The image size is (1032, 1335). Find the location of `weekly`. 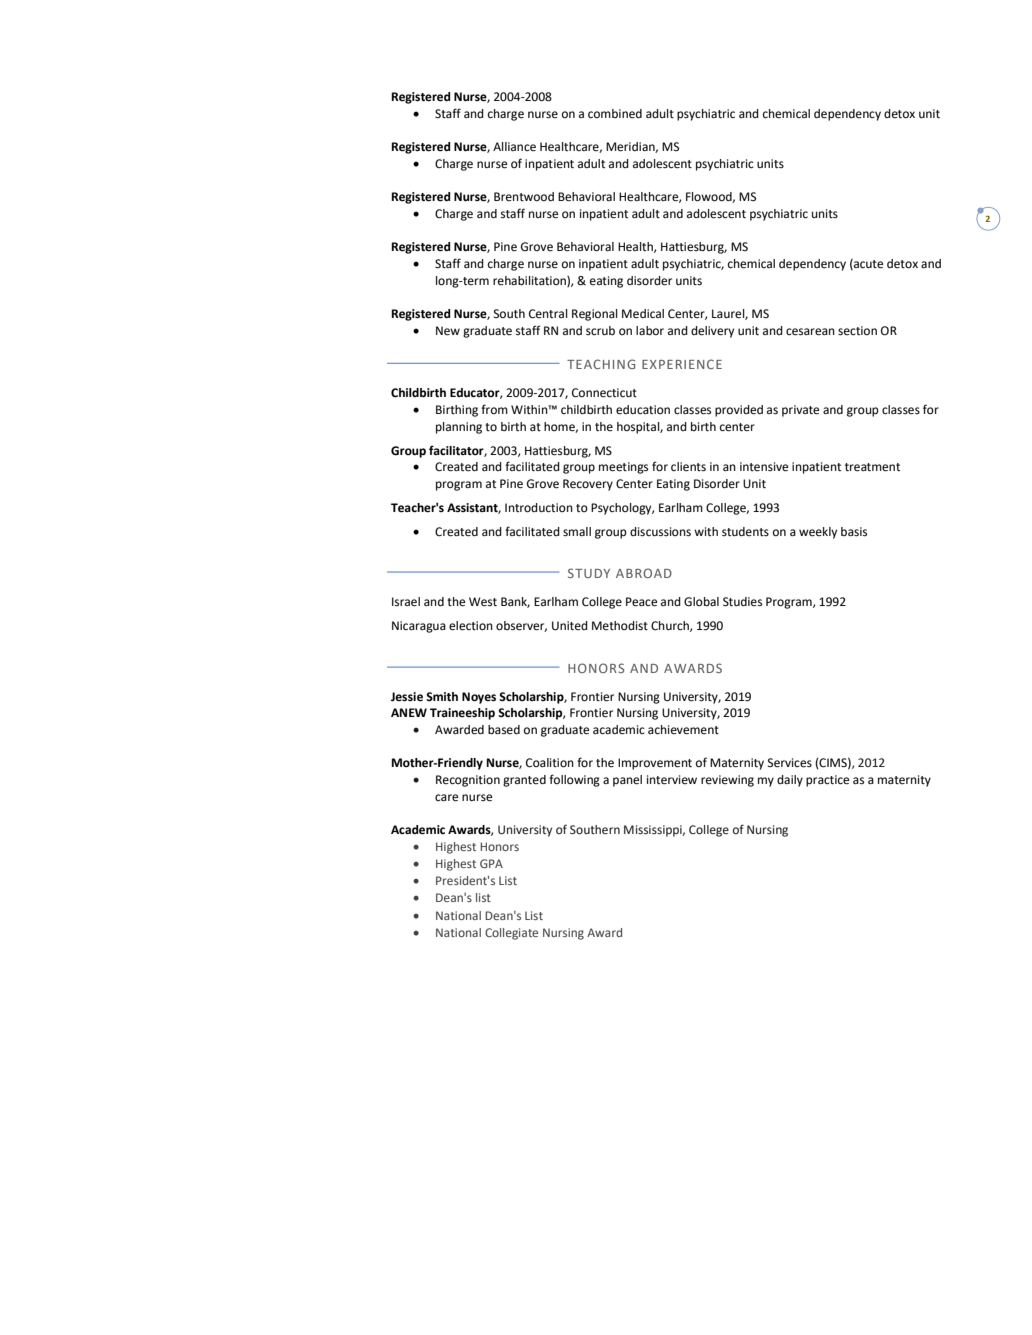

weekly is located at coordinates (818, 533).
